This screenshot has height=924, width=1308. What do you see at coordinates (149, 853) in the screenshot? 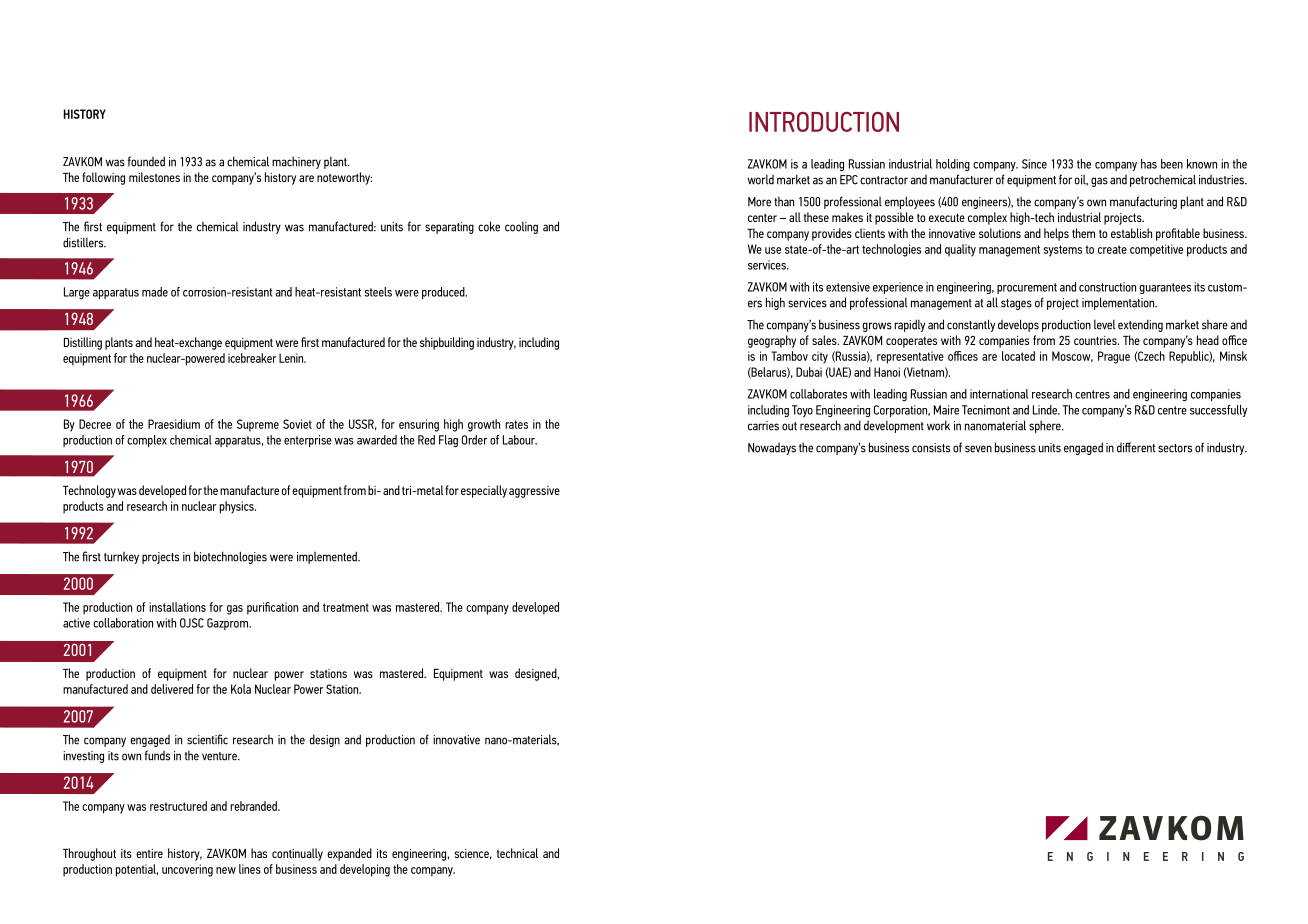
I see `entire` at bounding box center [149, 853].
